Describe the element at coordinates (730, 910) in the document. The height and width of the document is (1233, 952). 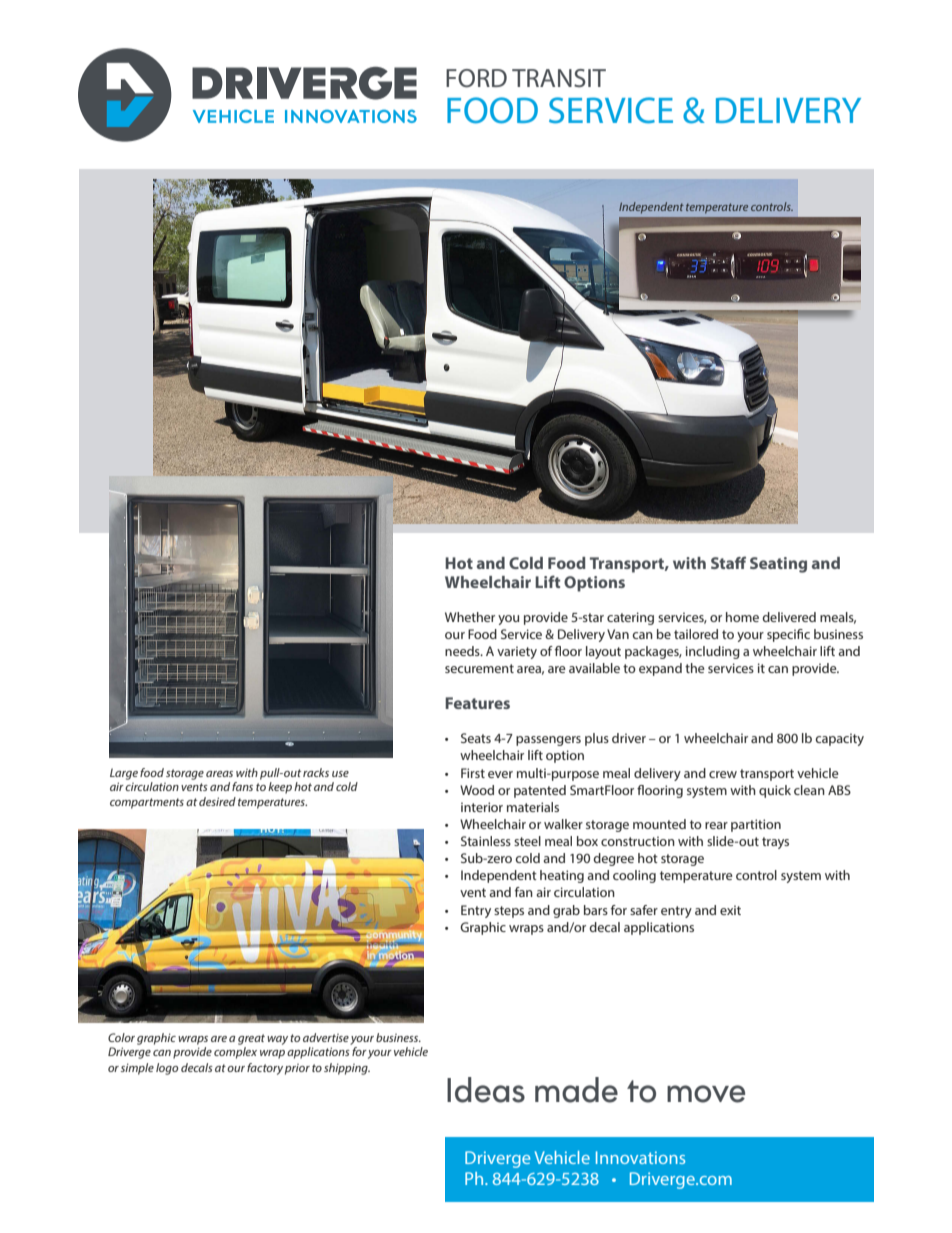
I see `exit` at that location.
